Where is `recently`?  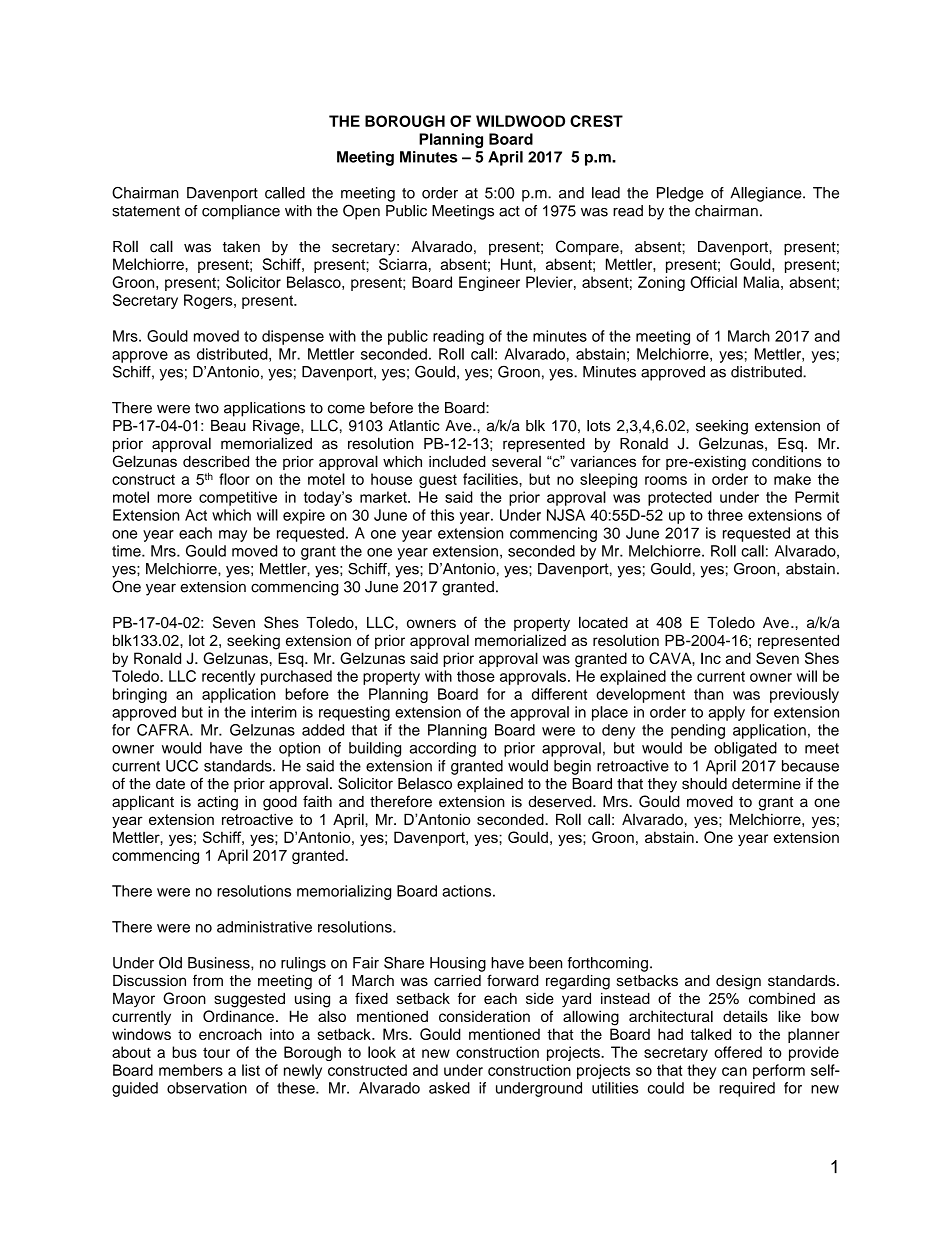 recently is located at coordinates (228, 677).
